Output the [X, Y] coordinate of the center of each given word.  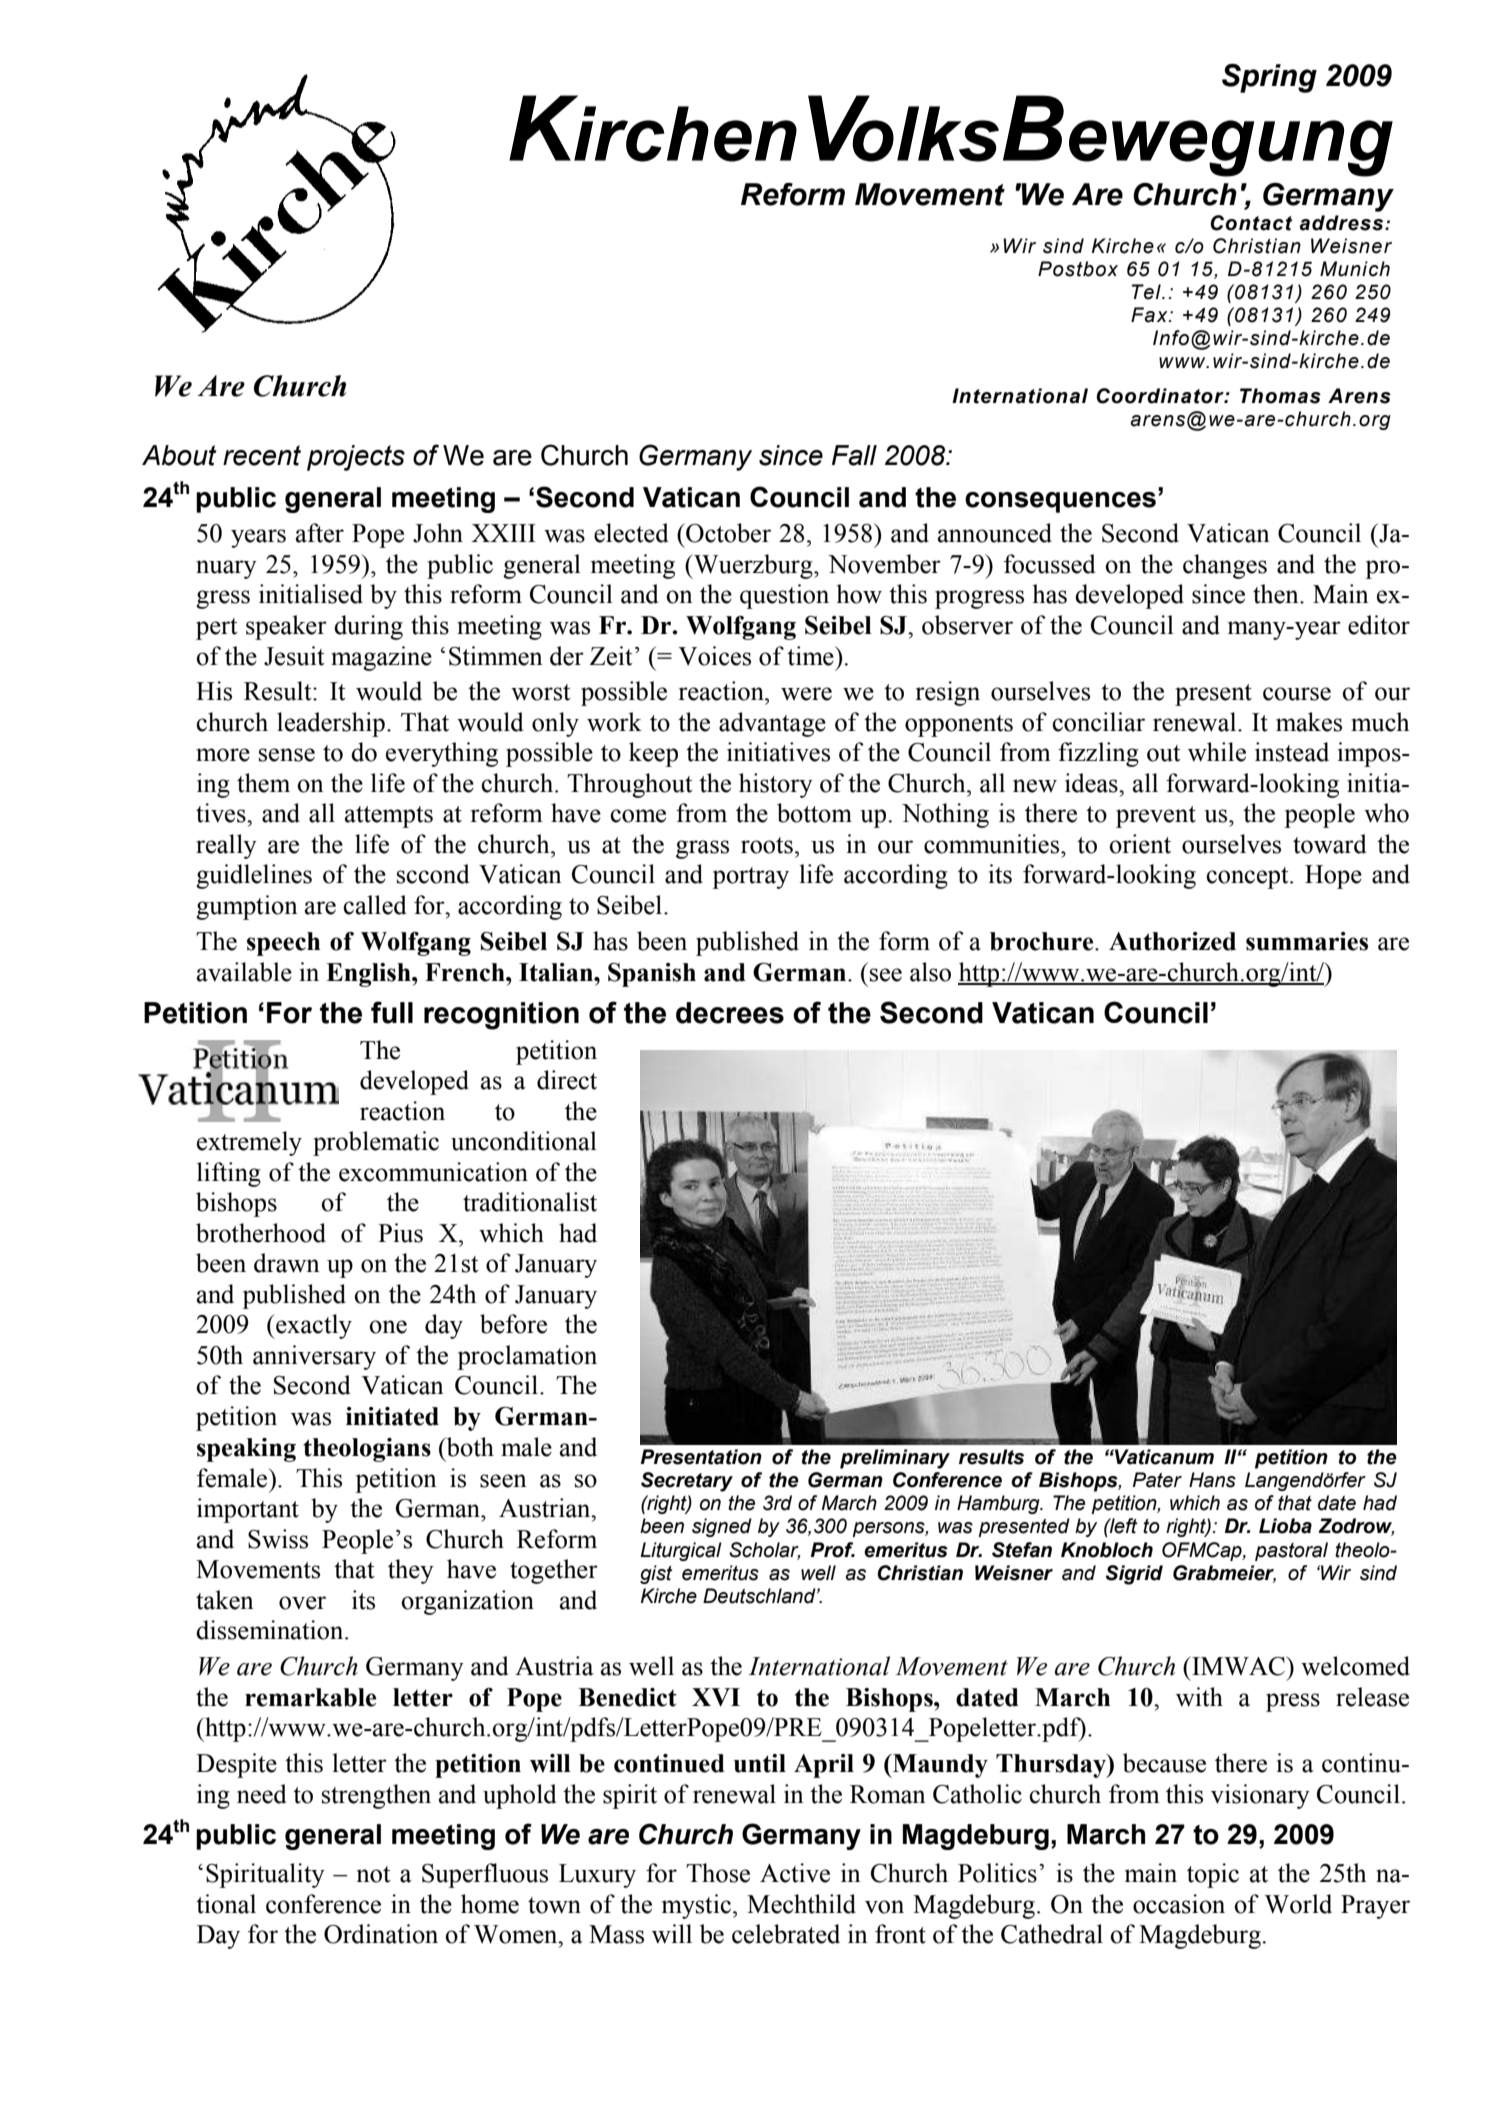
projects [356, 458]
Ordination [381, 1934]
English [369, 975]
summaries [1307, 941]
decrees [730, 1013]
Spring [1269, 78]
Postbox [1078, 269]
